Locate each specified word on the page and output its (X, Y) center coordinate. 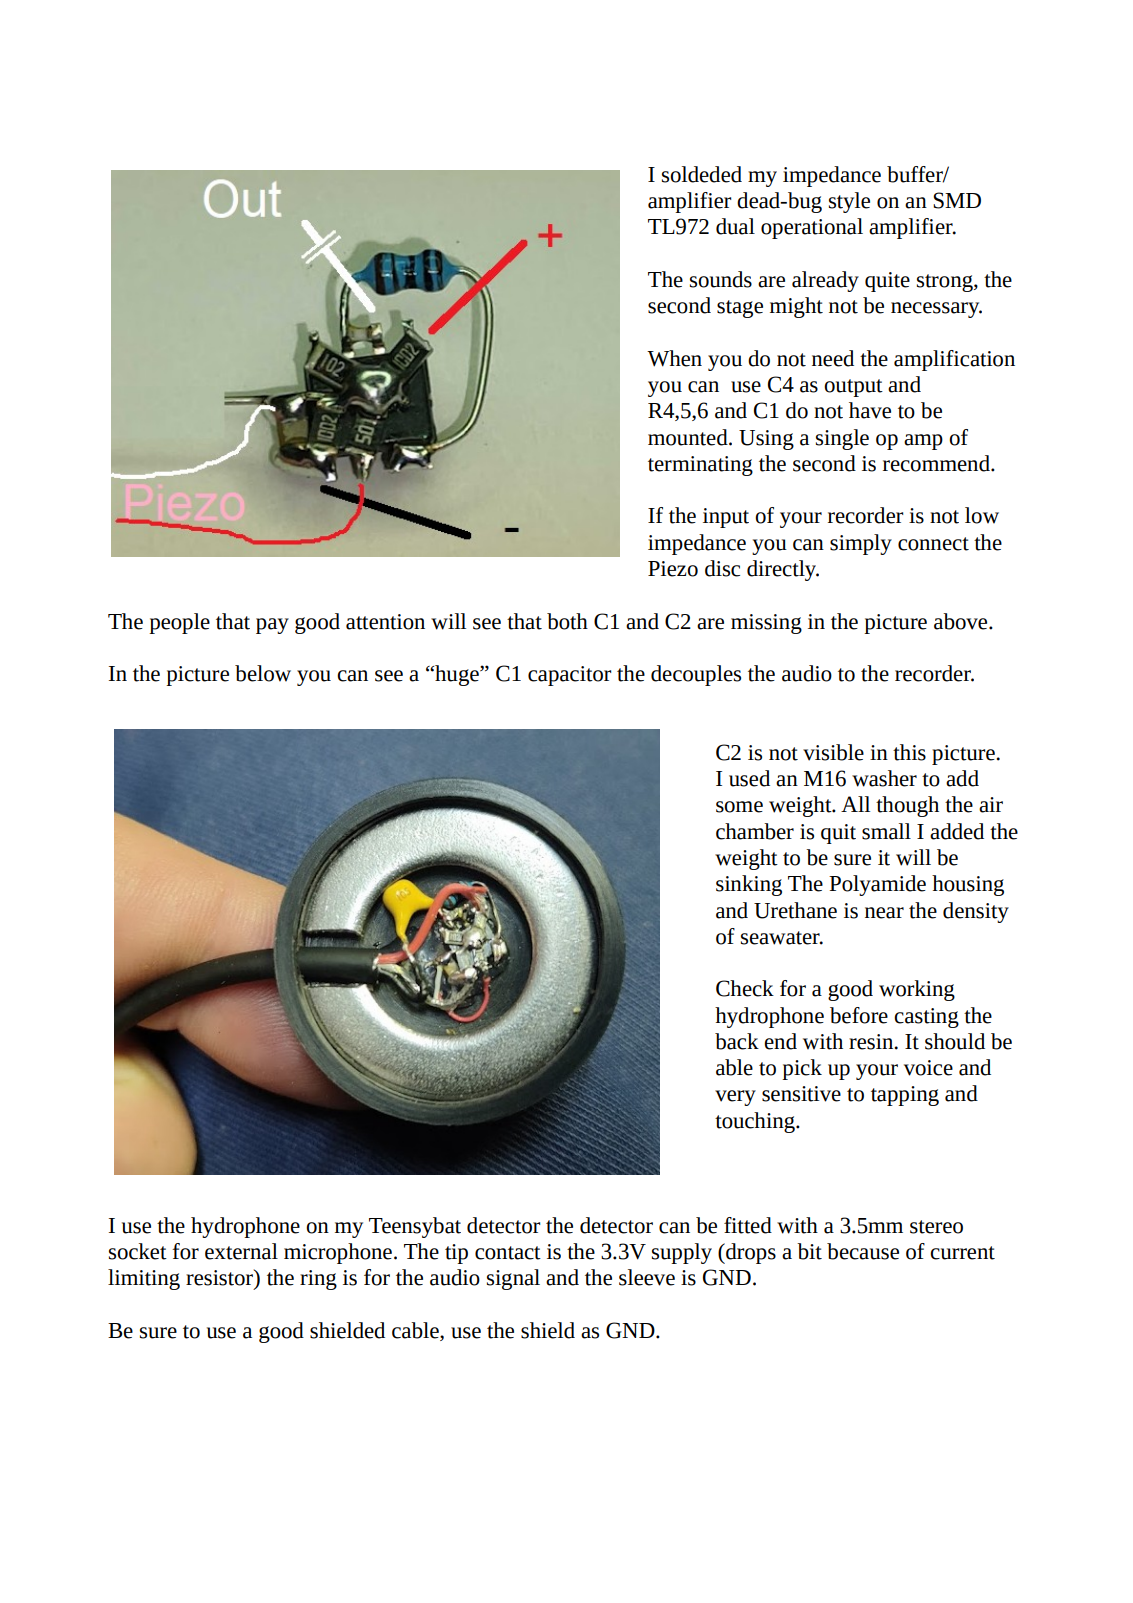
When (674, 358)
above (962, 621)
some (739, 807)
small (886, 831)
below (263, 673)
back (737, 1041)
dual (735, 226)
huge (457, 675)
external (241, 1251)
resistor (220, 1277)
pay (272, 626)
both (567, 621)
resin (872, 1042)
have (870, 410)
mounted (689, 437)
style (849, 202)
